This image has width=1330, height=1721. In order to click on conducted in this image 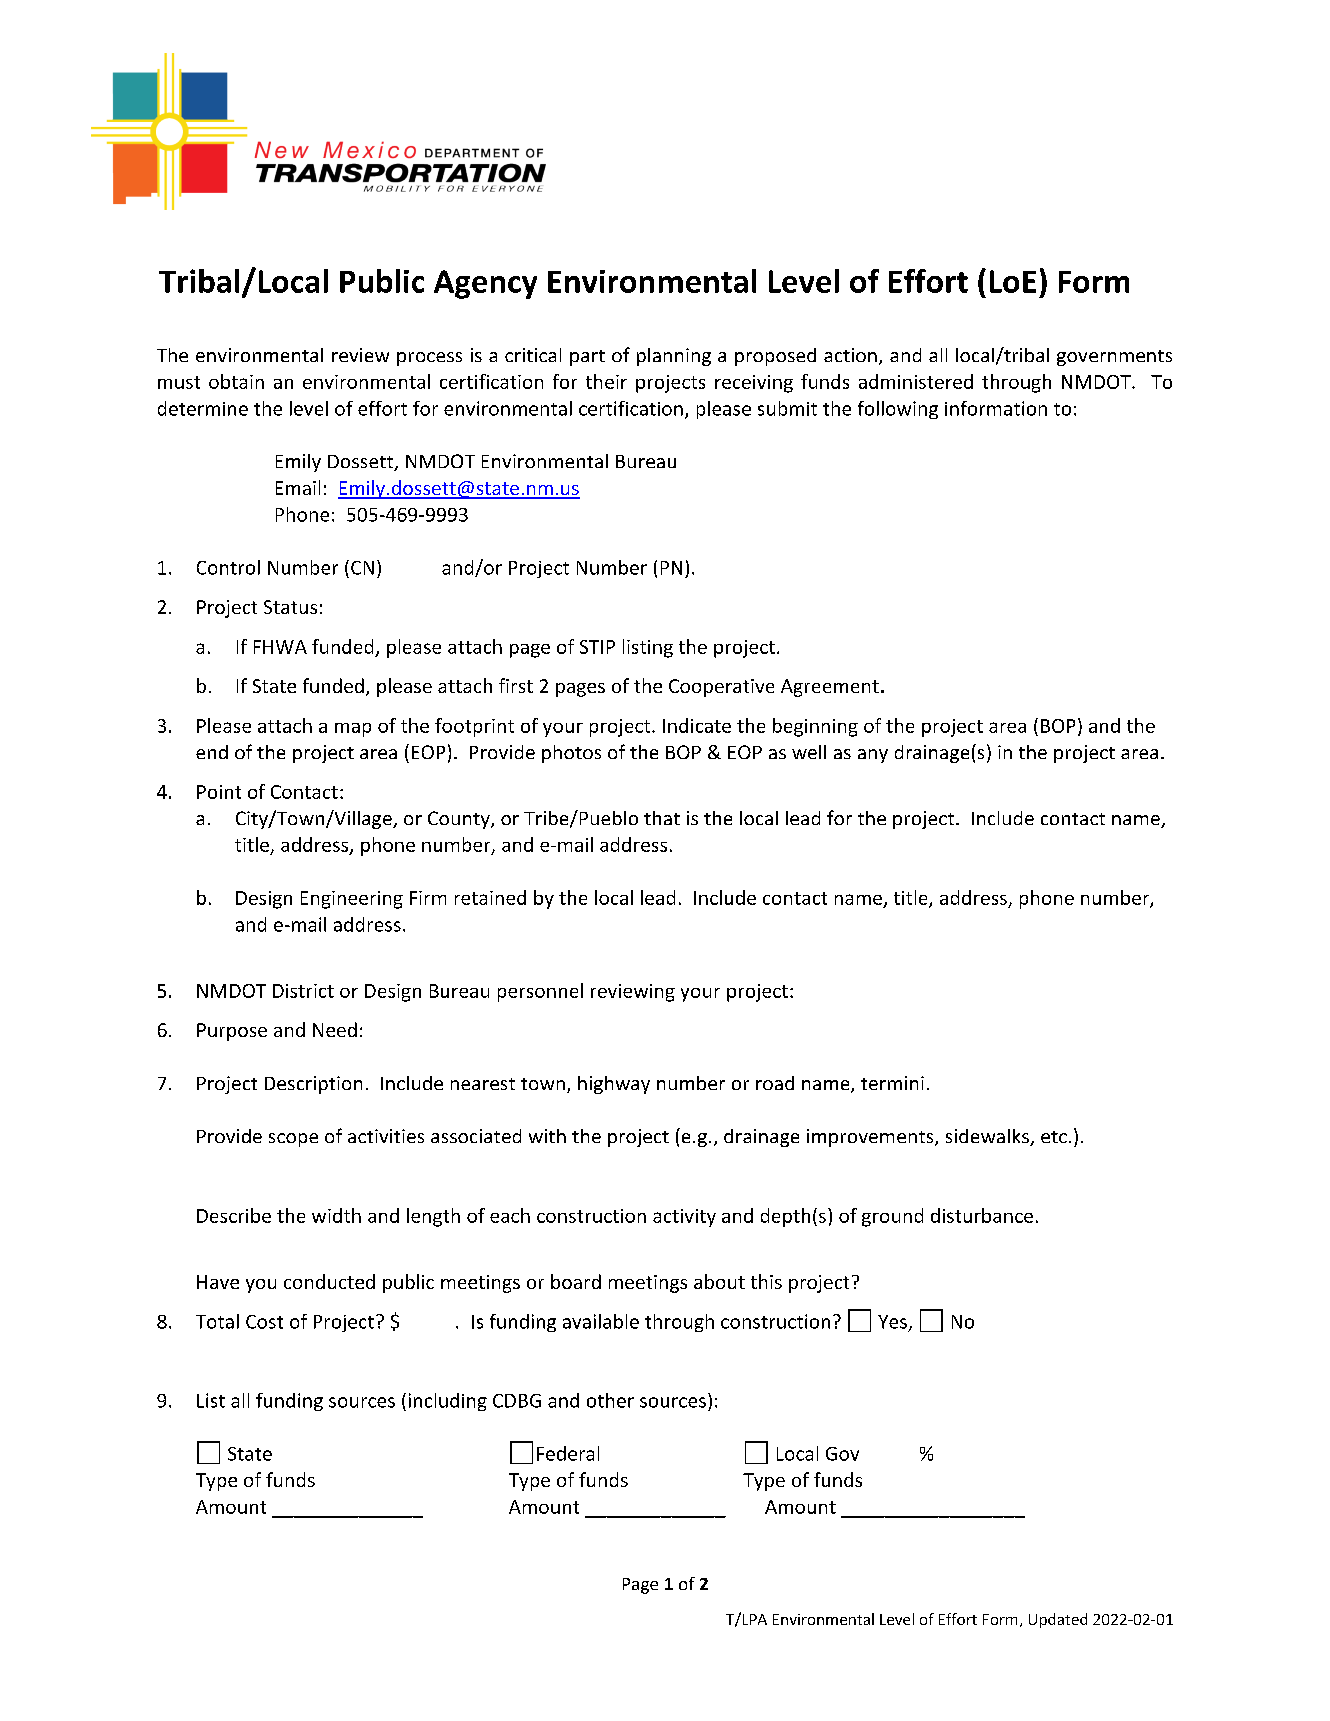, I will do `click(329, 1281)`.
